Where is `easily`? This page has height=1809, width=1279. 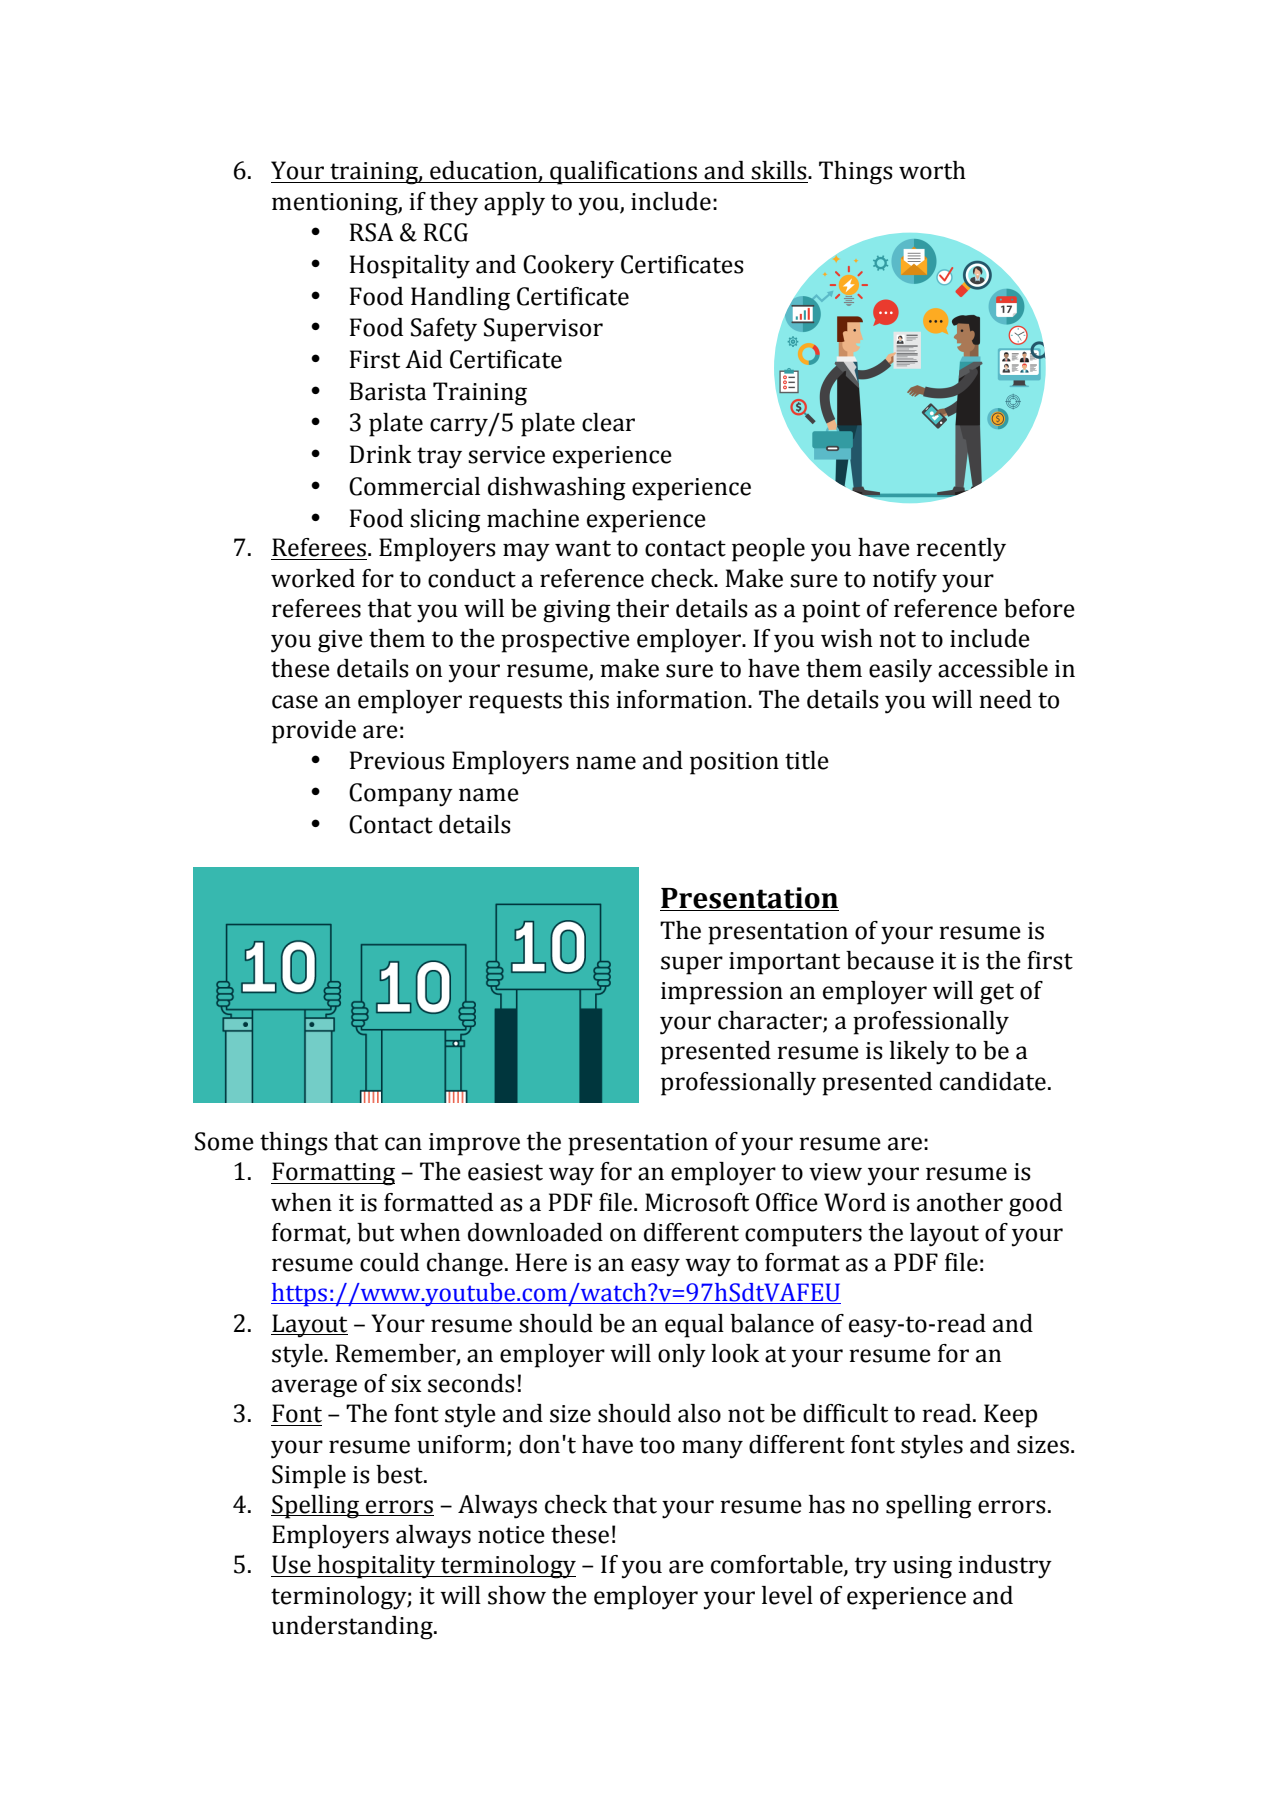
easily is located at coordinates (900, 671).
